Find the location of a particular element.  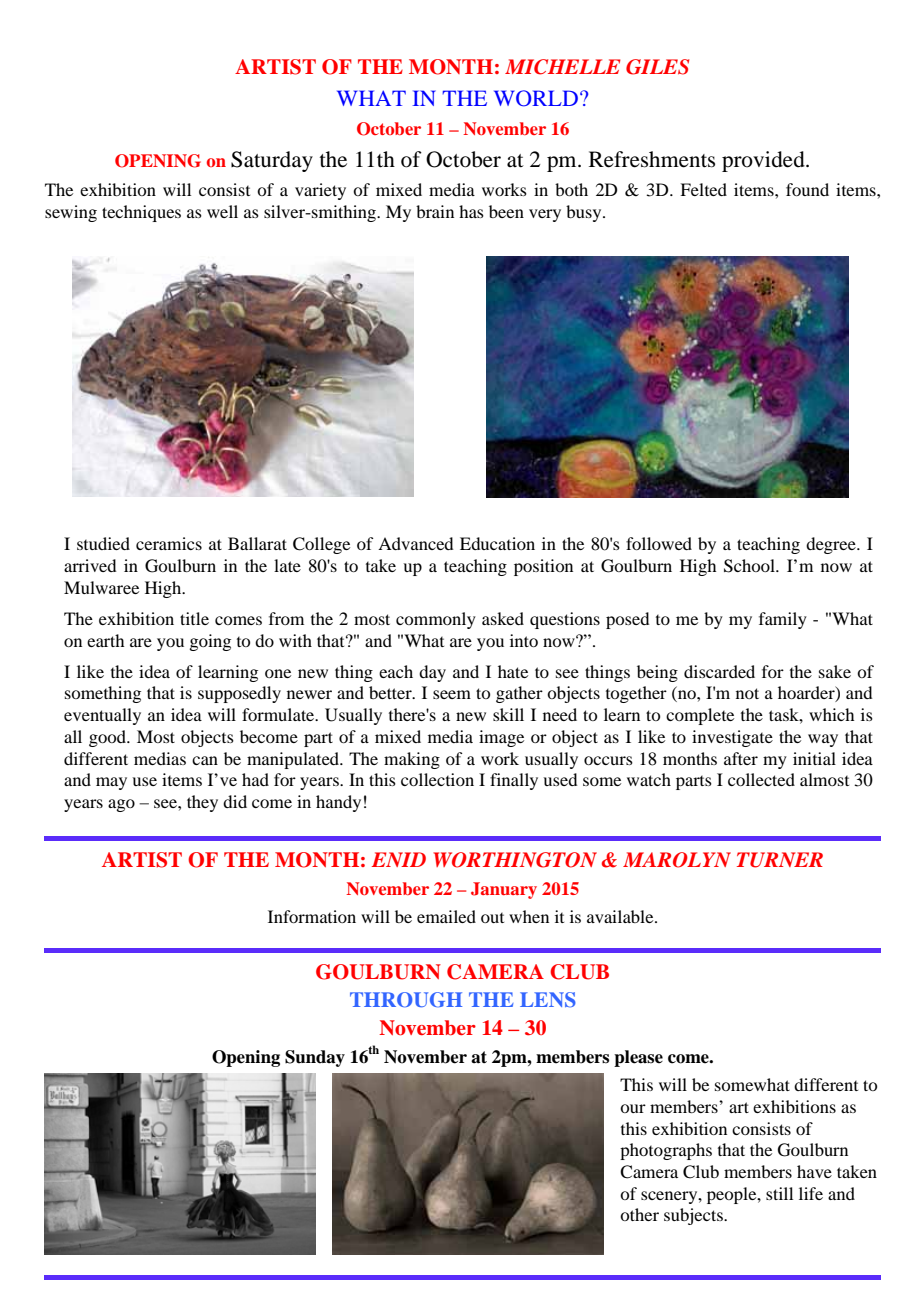

provided is located at coordinates (764, 161).
